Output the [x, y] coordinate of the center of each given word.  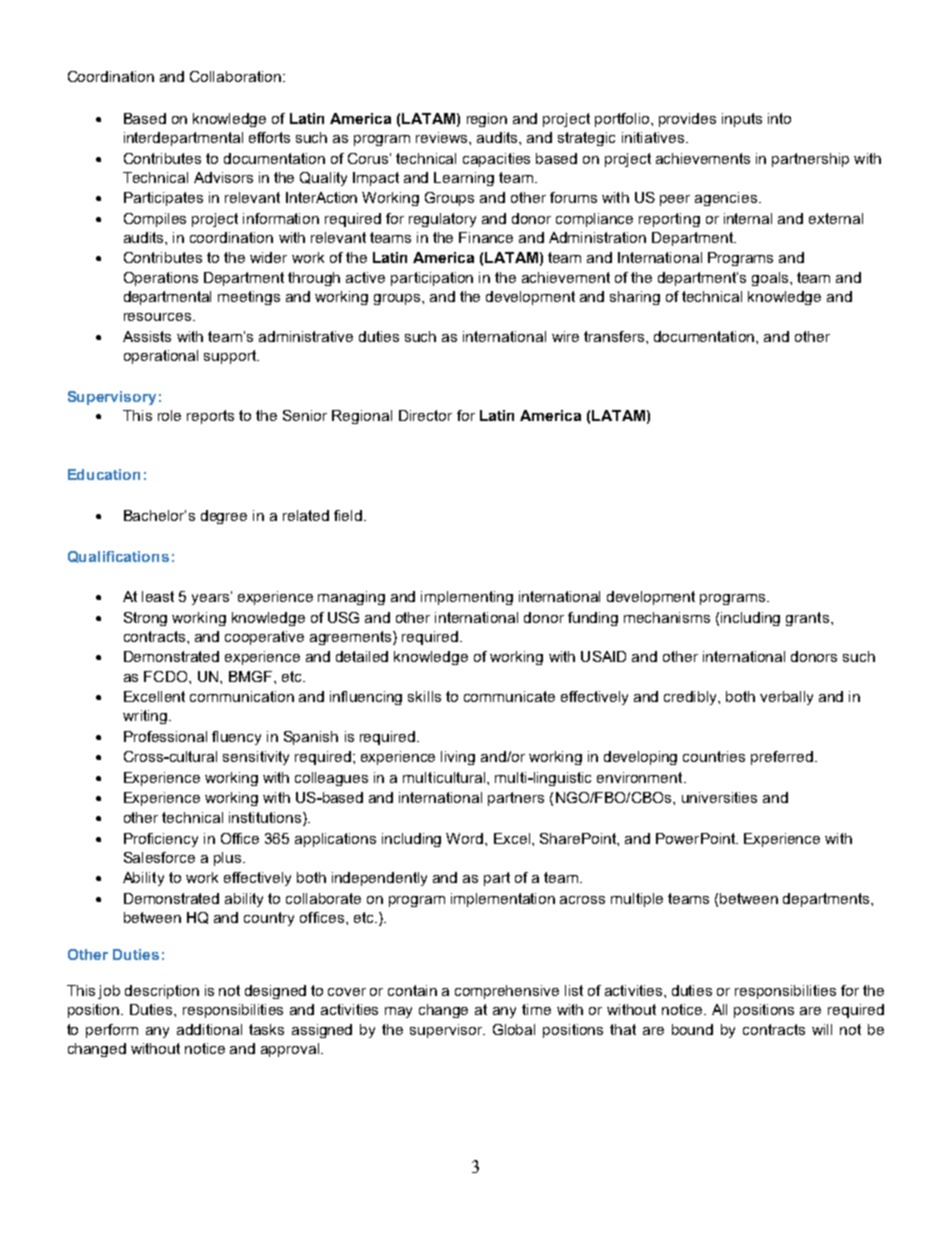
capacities [496, 160]
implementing [467, 598]
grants [807, 619]
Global [514, 1029]
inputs [742, 120]
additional [209, 1029]
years [212, 598]
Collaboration [235, 76]
